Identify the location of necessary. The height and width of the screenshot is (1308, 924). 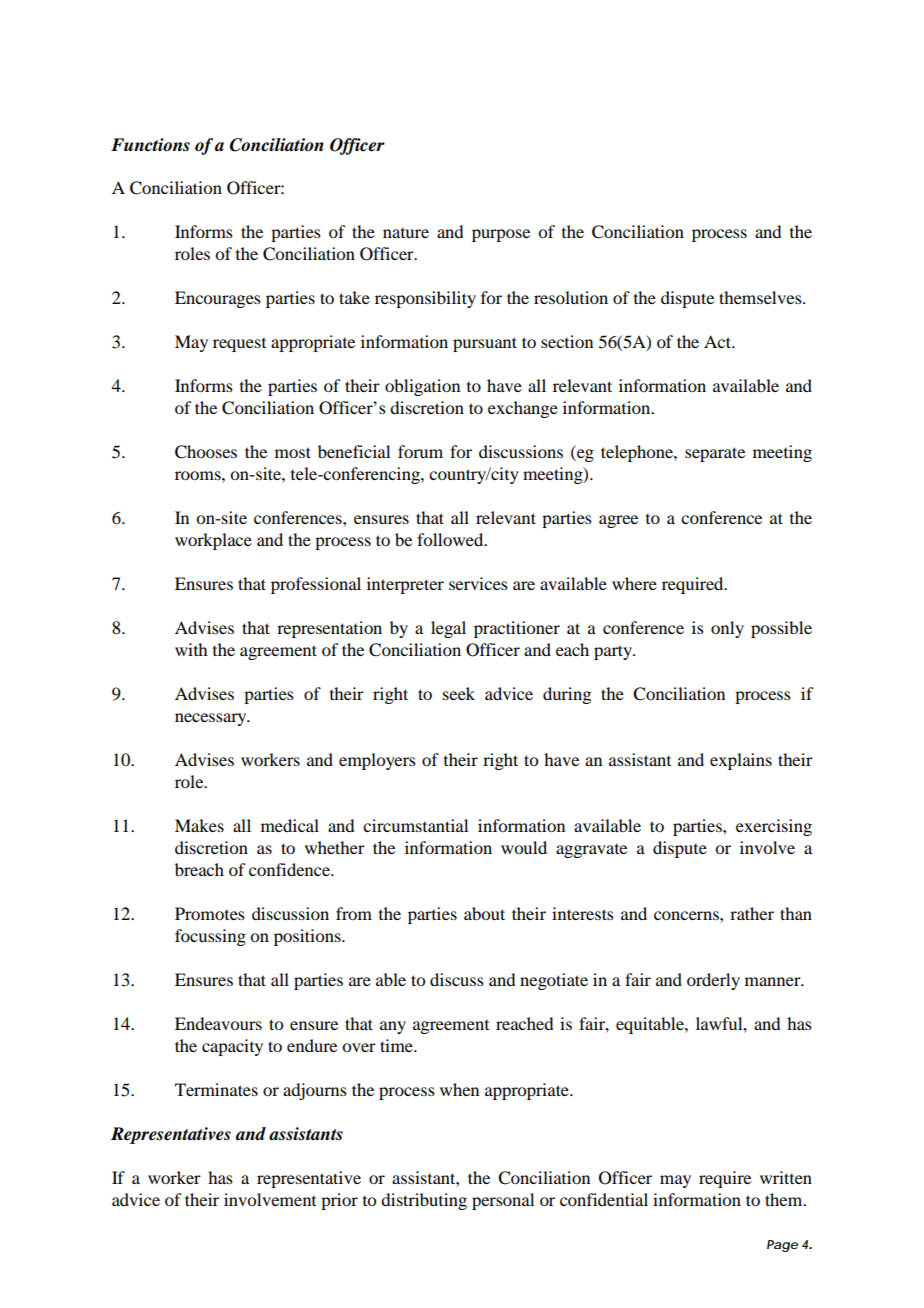
(212, 719).
